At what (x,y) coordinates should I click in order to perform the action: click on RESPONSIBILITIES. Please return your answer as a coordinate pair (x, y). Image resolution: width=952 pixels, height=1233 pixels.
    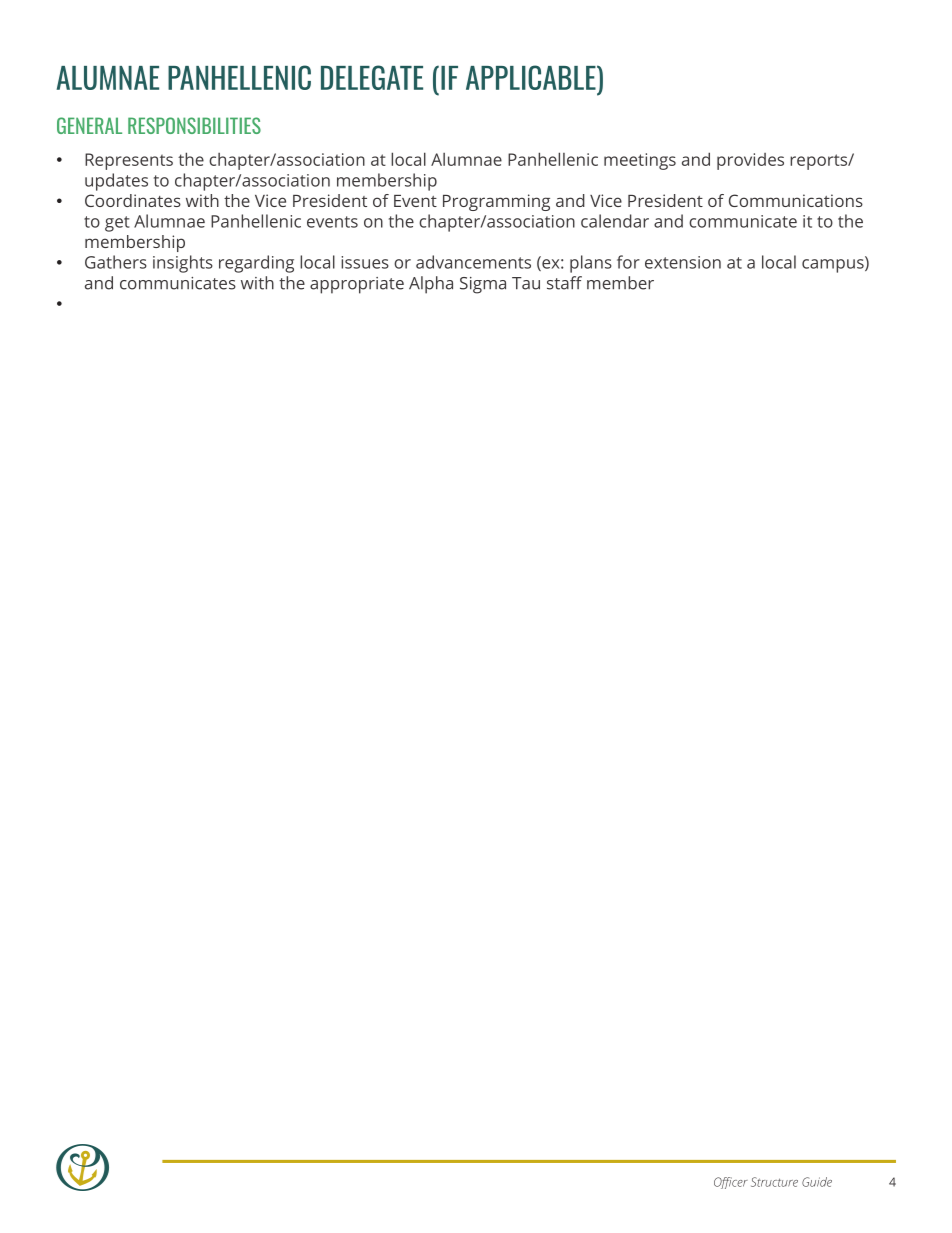
    Looking at the image, I should click on (194, 125).
